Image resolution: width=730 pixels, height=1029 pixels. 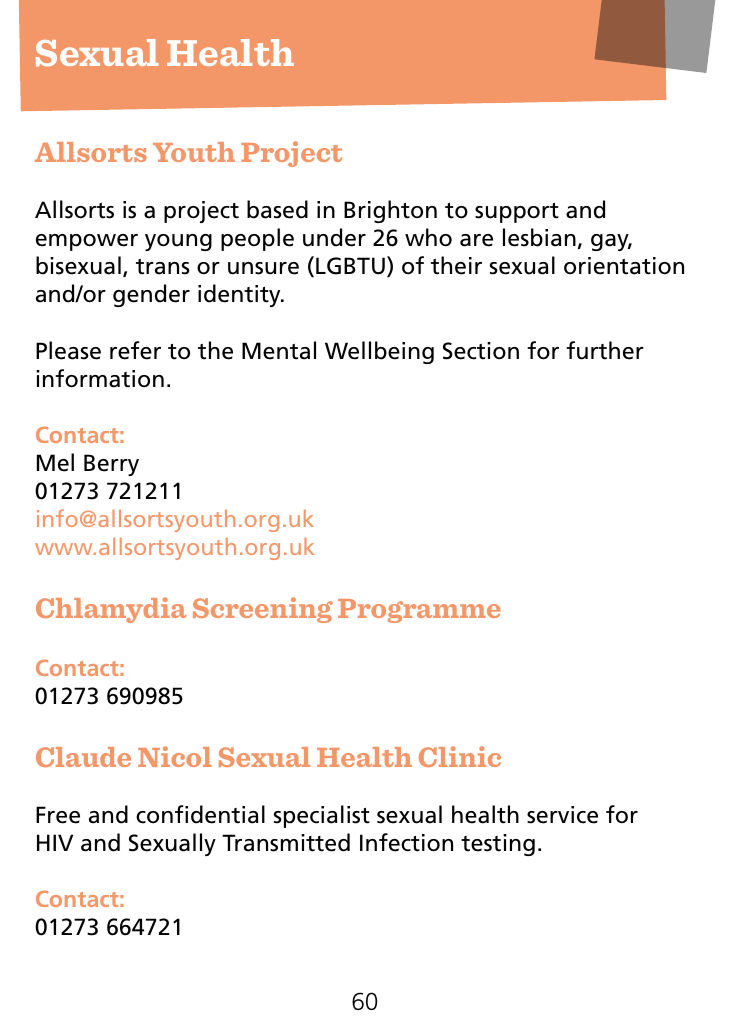 I want to click on Programme, so click(x=419, y=611).
